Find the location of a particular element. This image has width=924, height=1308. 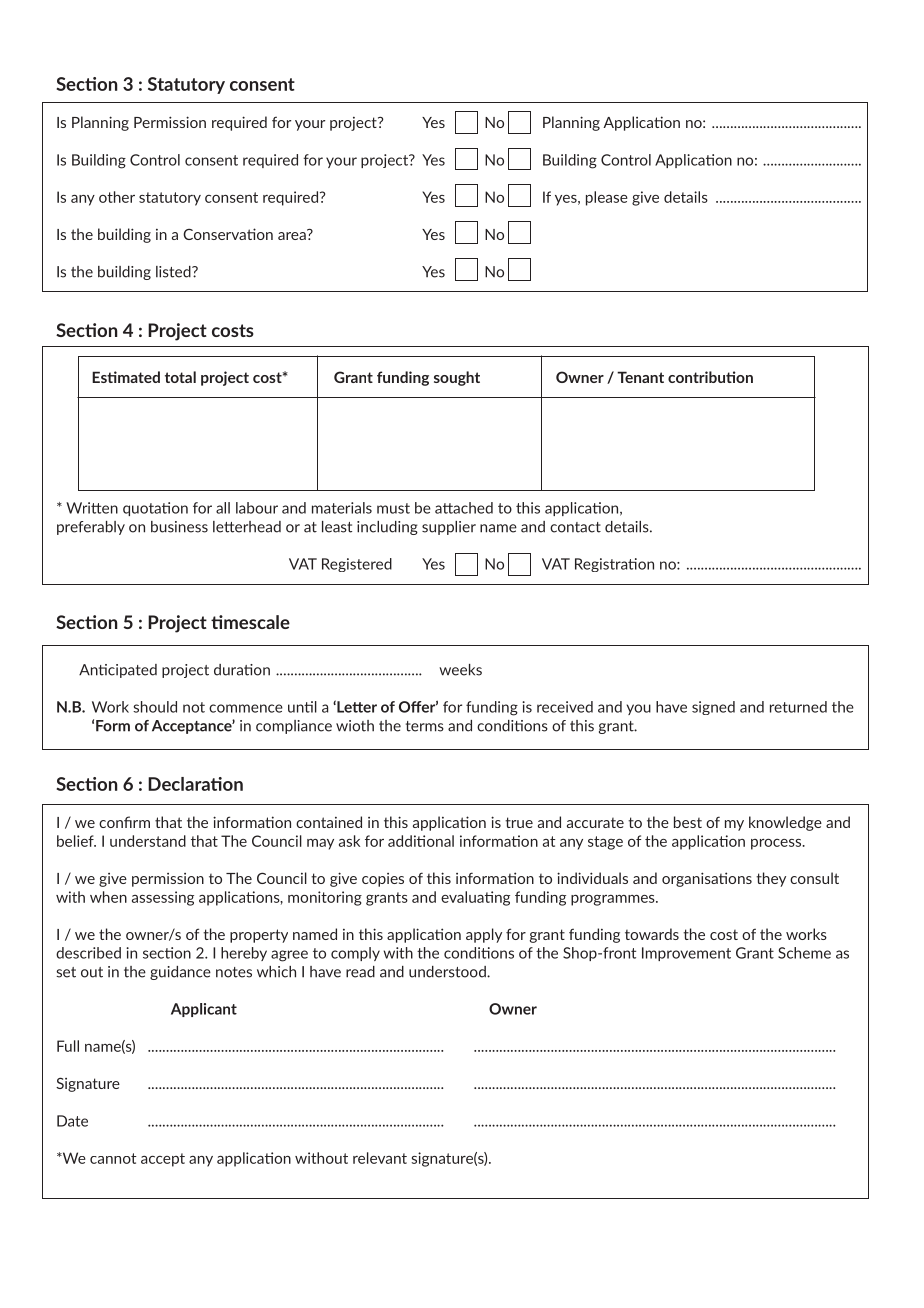

contribution is located at coordinates (710, 377).
